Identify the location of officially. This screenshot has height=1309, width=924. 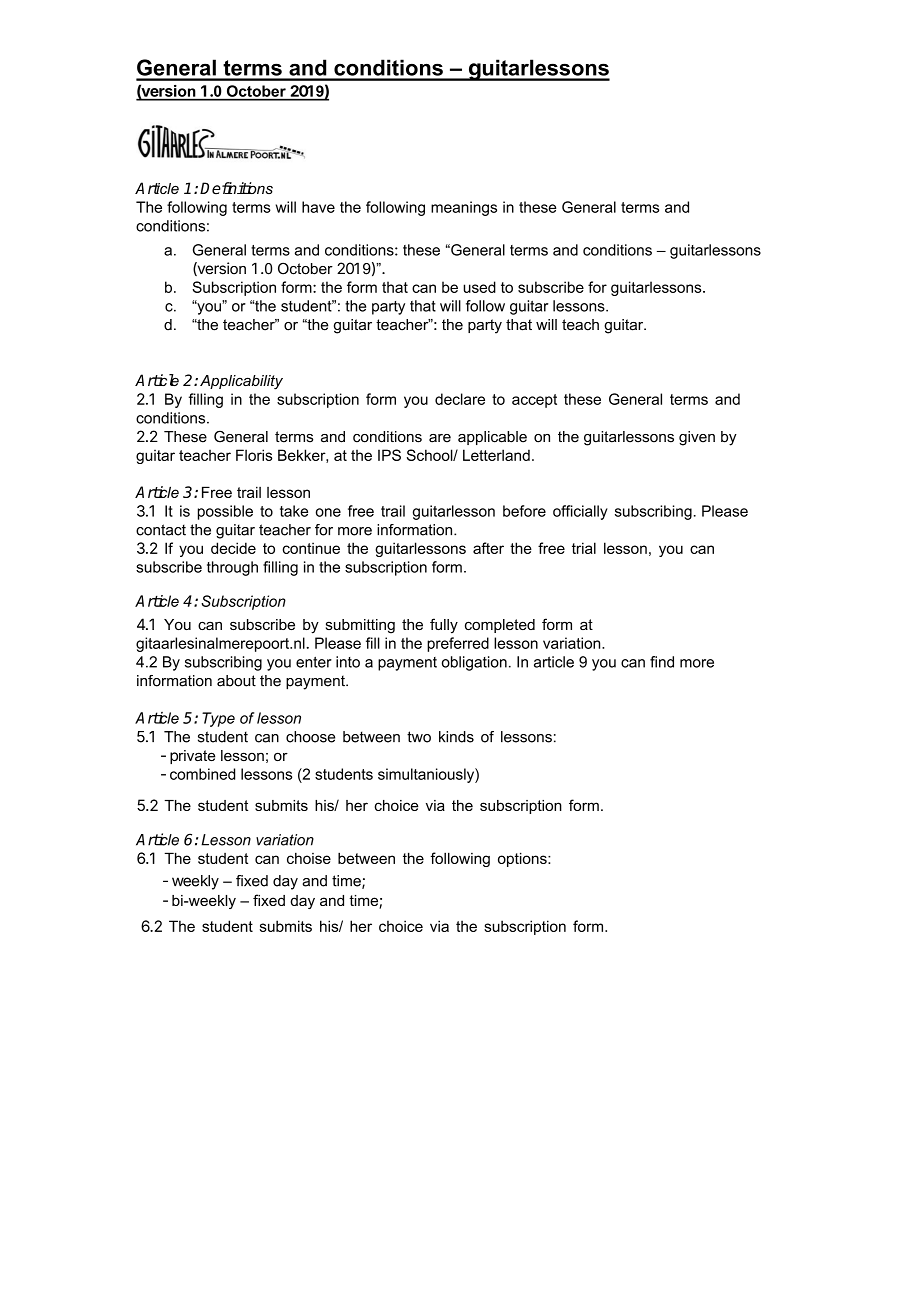
(580, 512).
